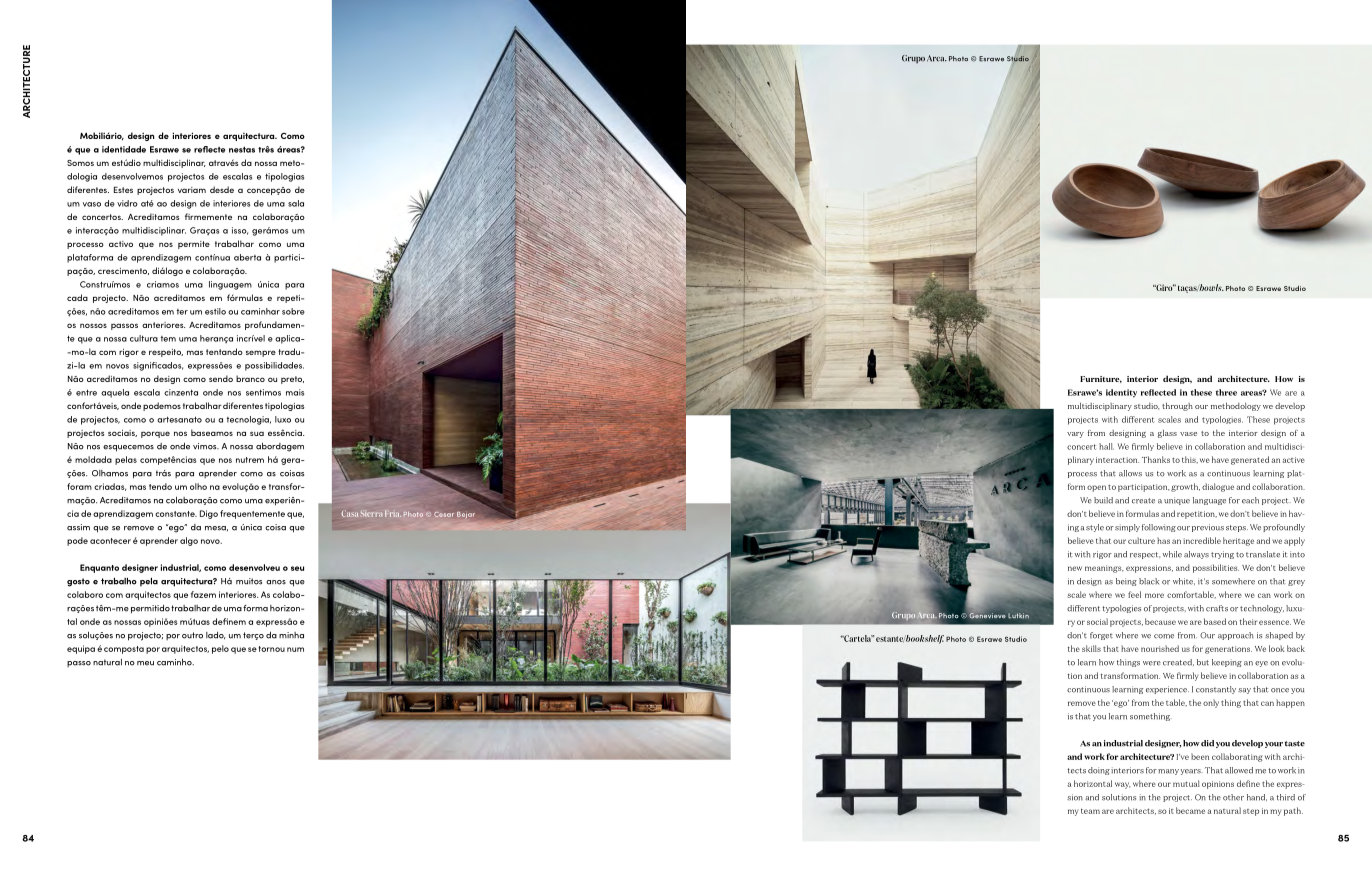 This screenshot has width=1372, height=886. Describe the element at coordinates (1090, 811) in the screenshot. I see `team` at that location.
